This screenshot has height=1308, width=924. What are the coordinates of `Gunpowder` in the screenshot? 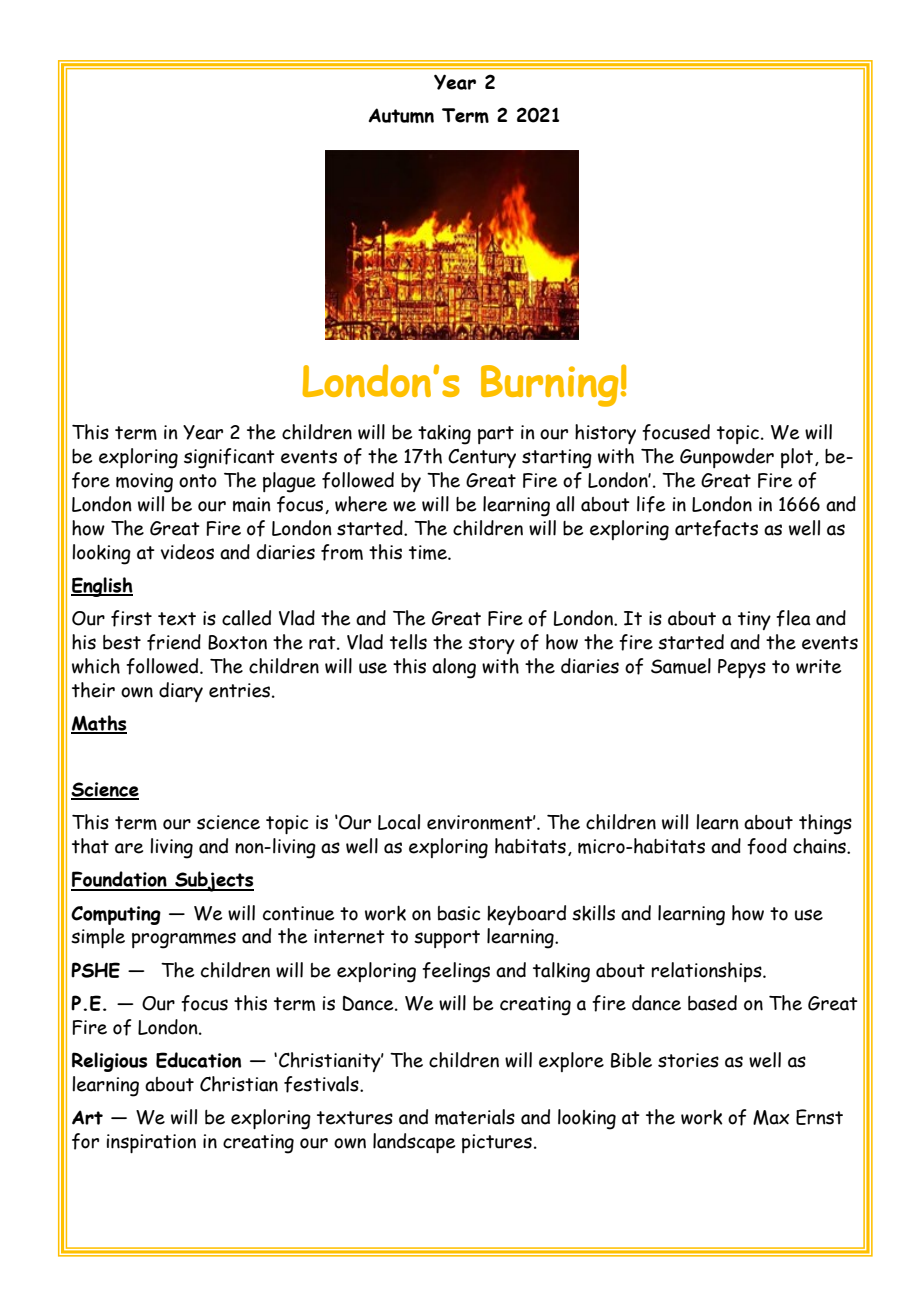 It's located at (727, 458).
